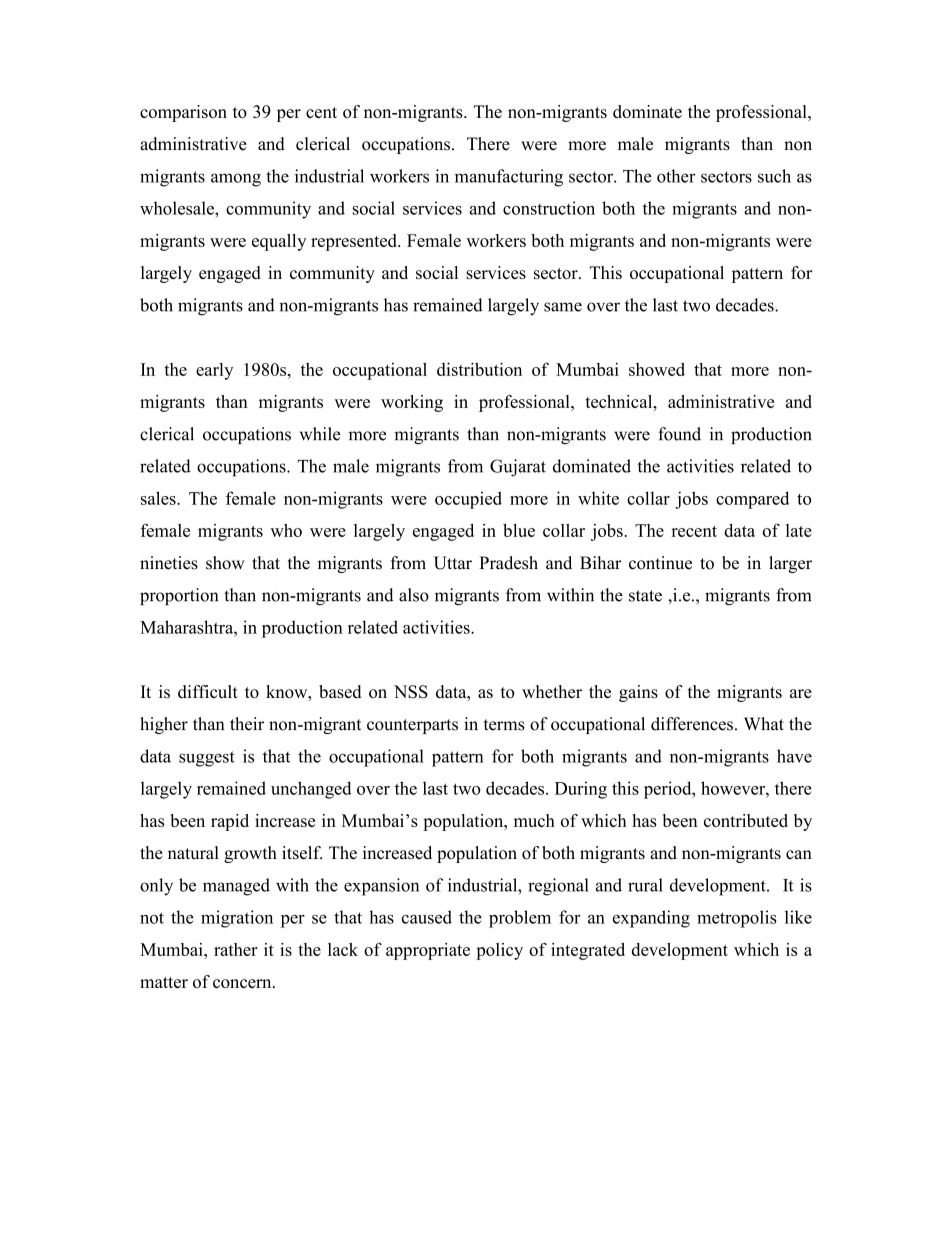 This page has height=1233, width=952. What do you see at coordinates (236, 949) in the page?
I see `rather` at bounding box center [236, 949].
